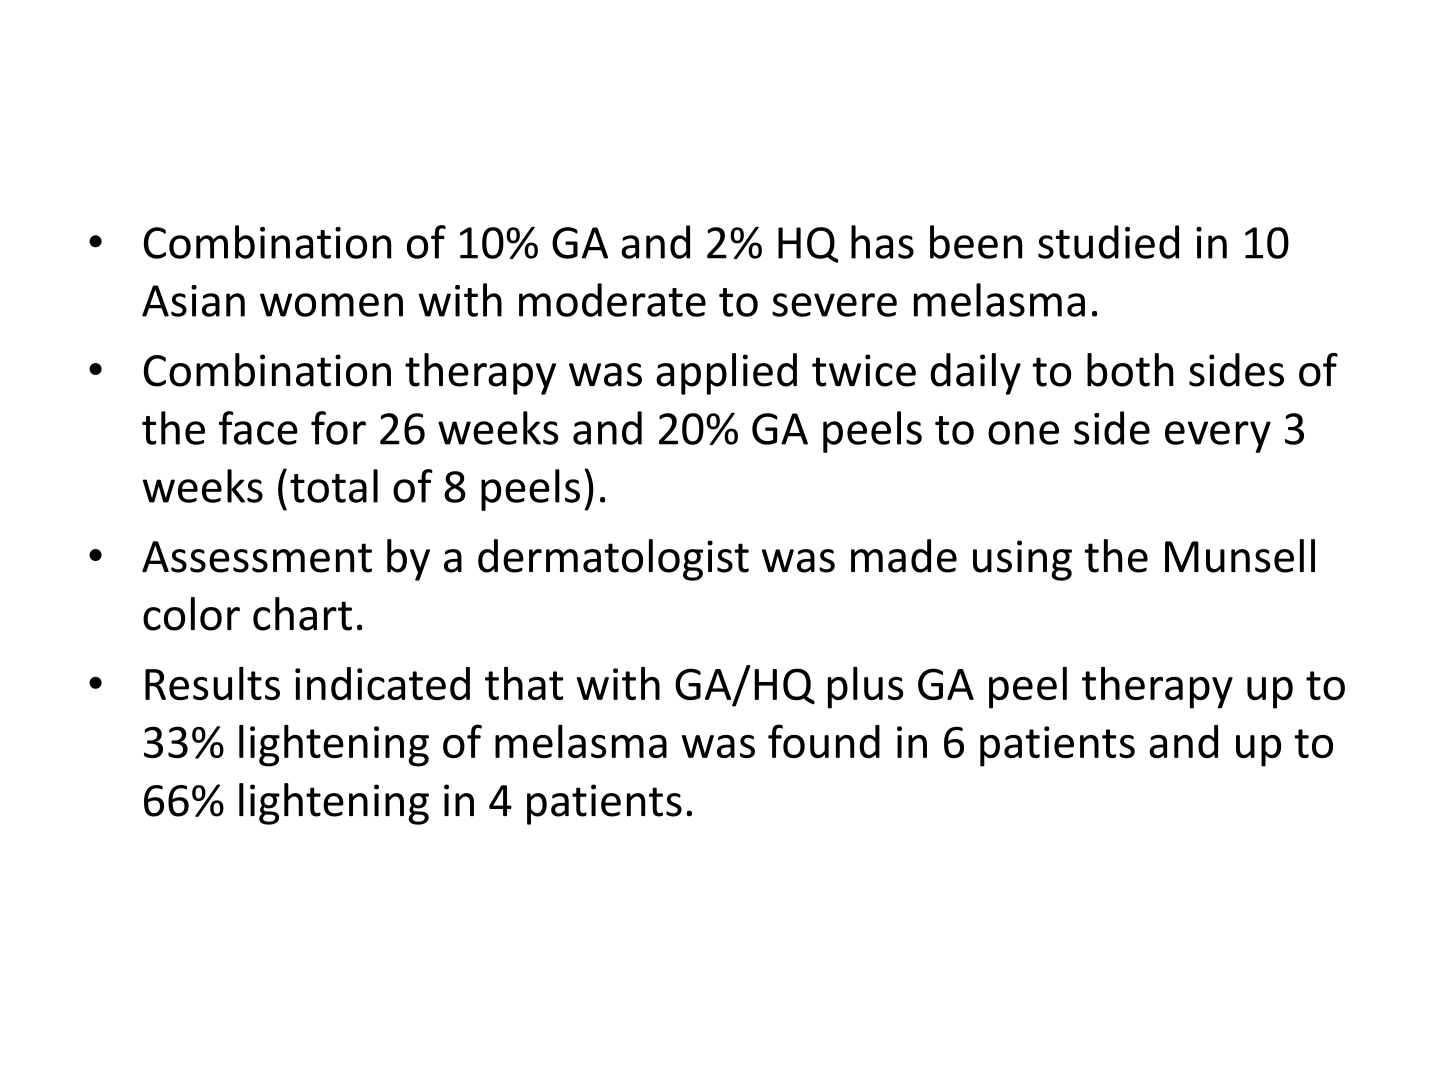  What do you see at coordinates (331, 305) in the screenshot?
I see `women` at bounding box center [331, 305].
